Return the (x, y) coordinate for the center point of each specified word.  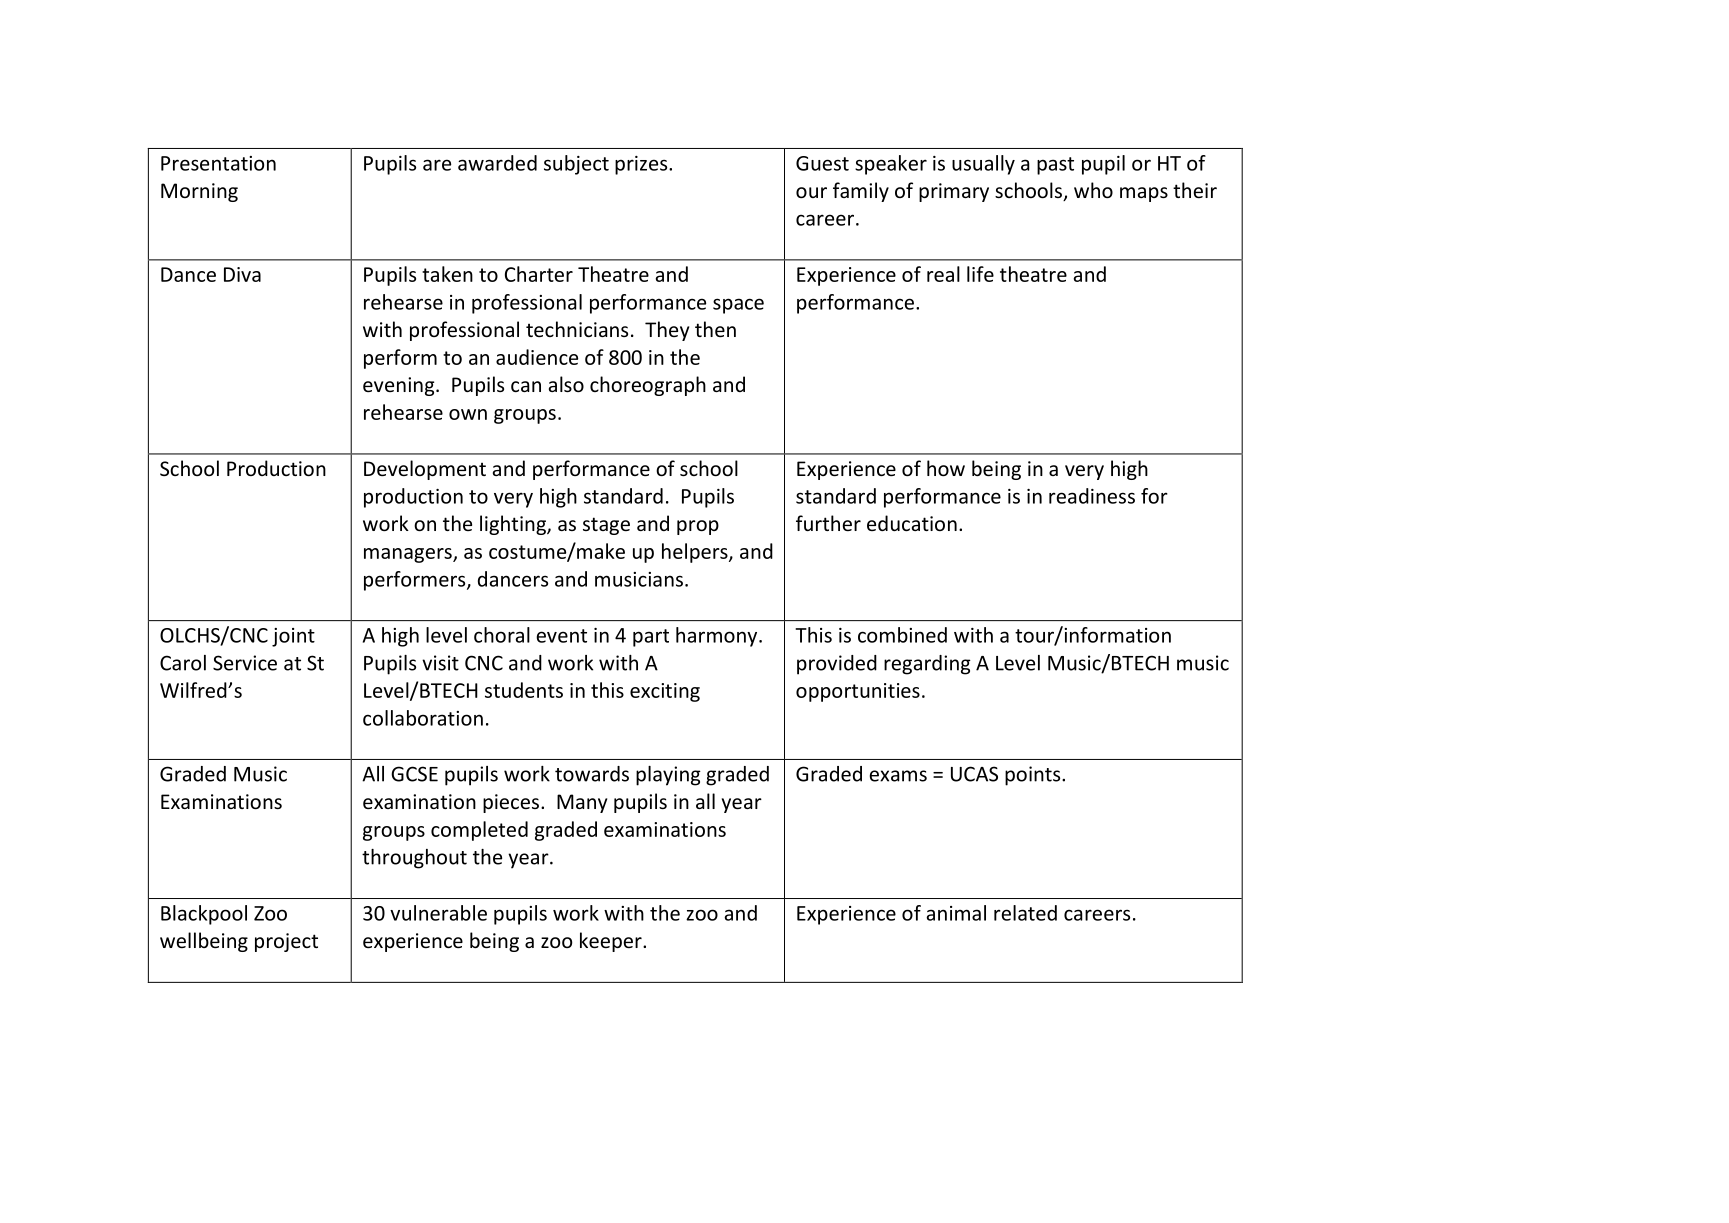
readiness (1092, 496)
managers (409, 555)
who (1093, 190)
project (286, 942)
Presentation (218, 163)
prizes (642, 165)
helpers (696, 553)
